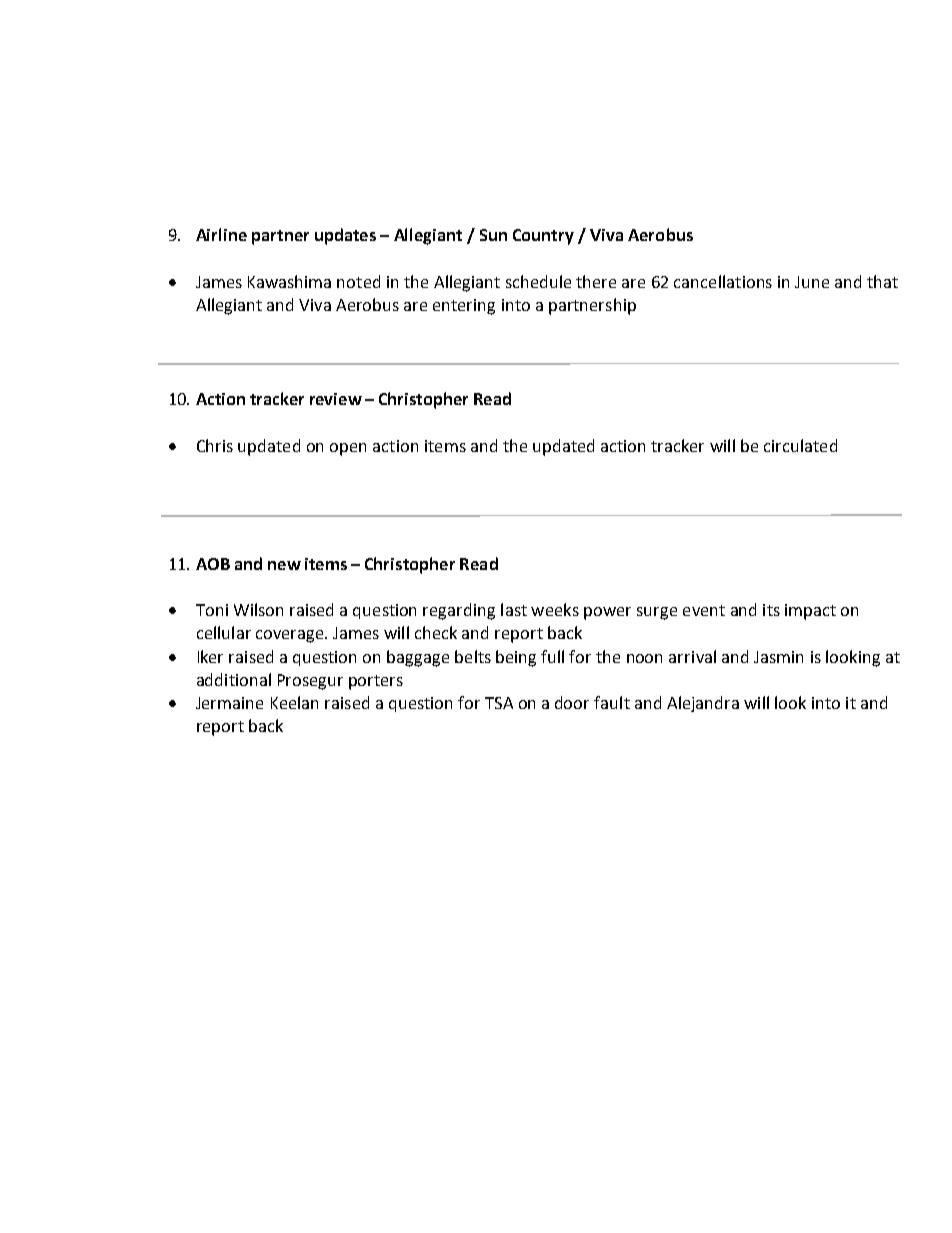 This document has height=1233, width=952. What do you see at coordinates (543, 237) in the document?
I see `Country` at bounding box center [543, 237].
